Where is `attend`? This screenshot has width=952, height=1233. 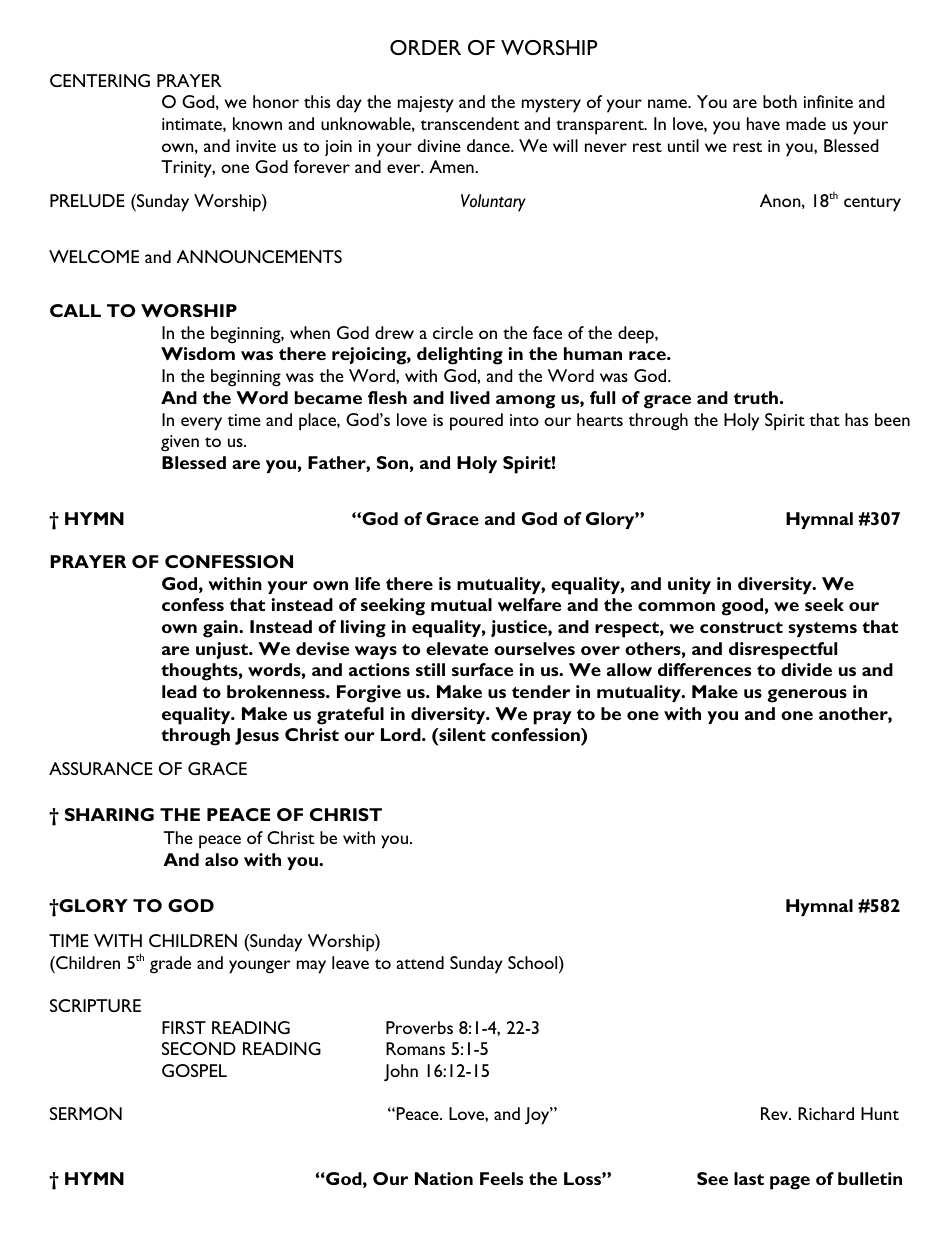 attend is located at coordinates (420, 962).
